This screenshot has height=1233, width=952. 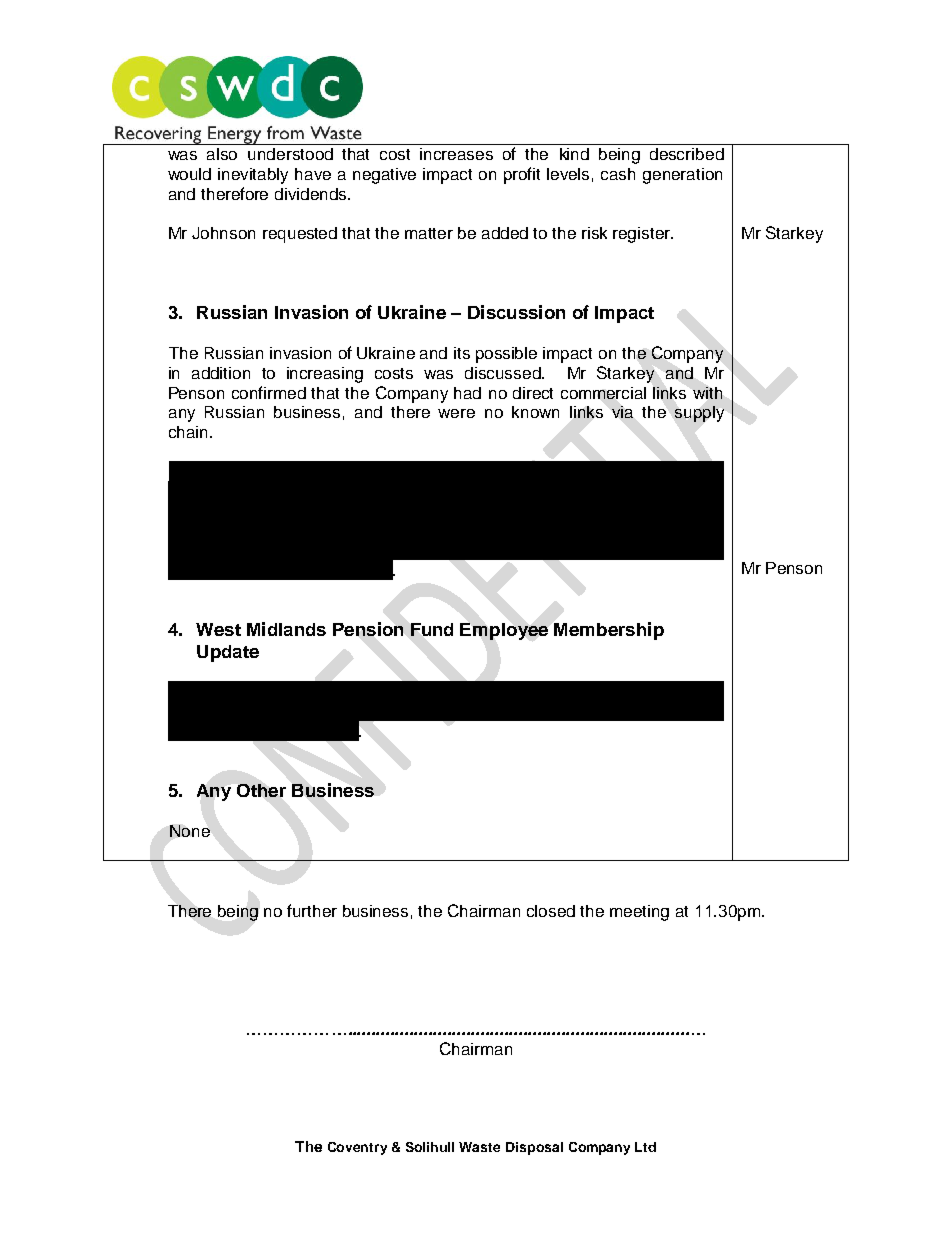 What do you see at coordinates (456, 154) in the screenshot?
I see `increases` at bounding box center [456, 154].
